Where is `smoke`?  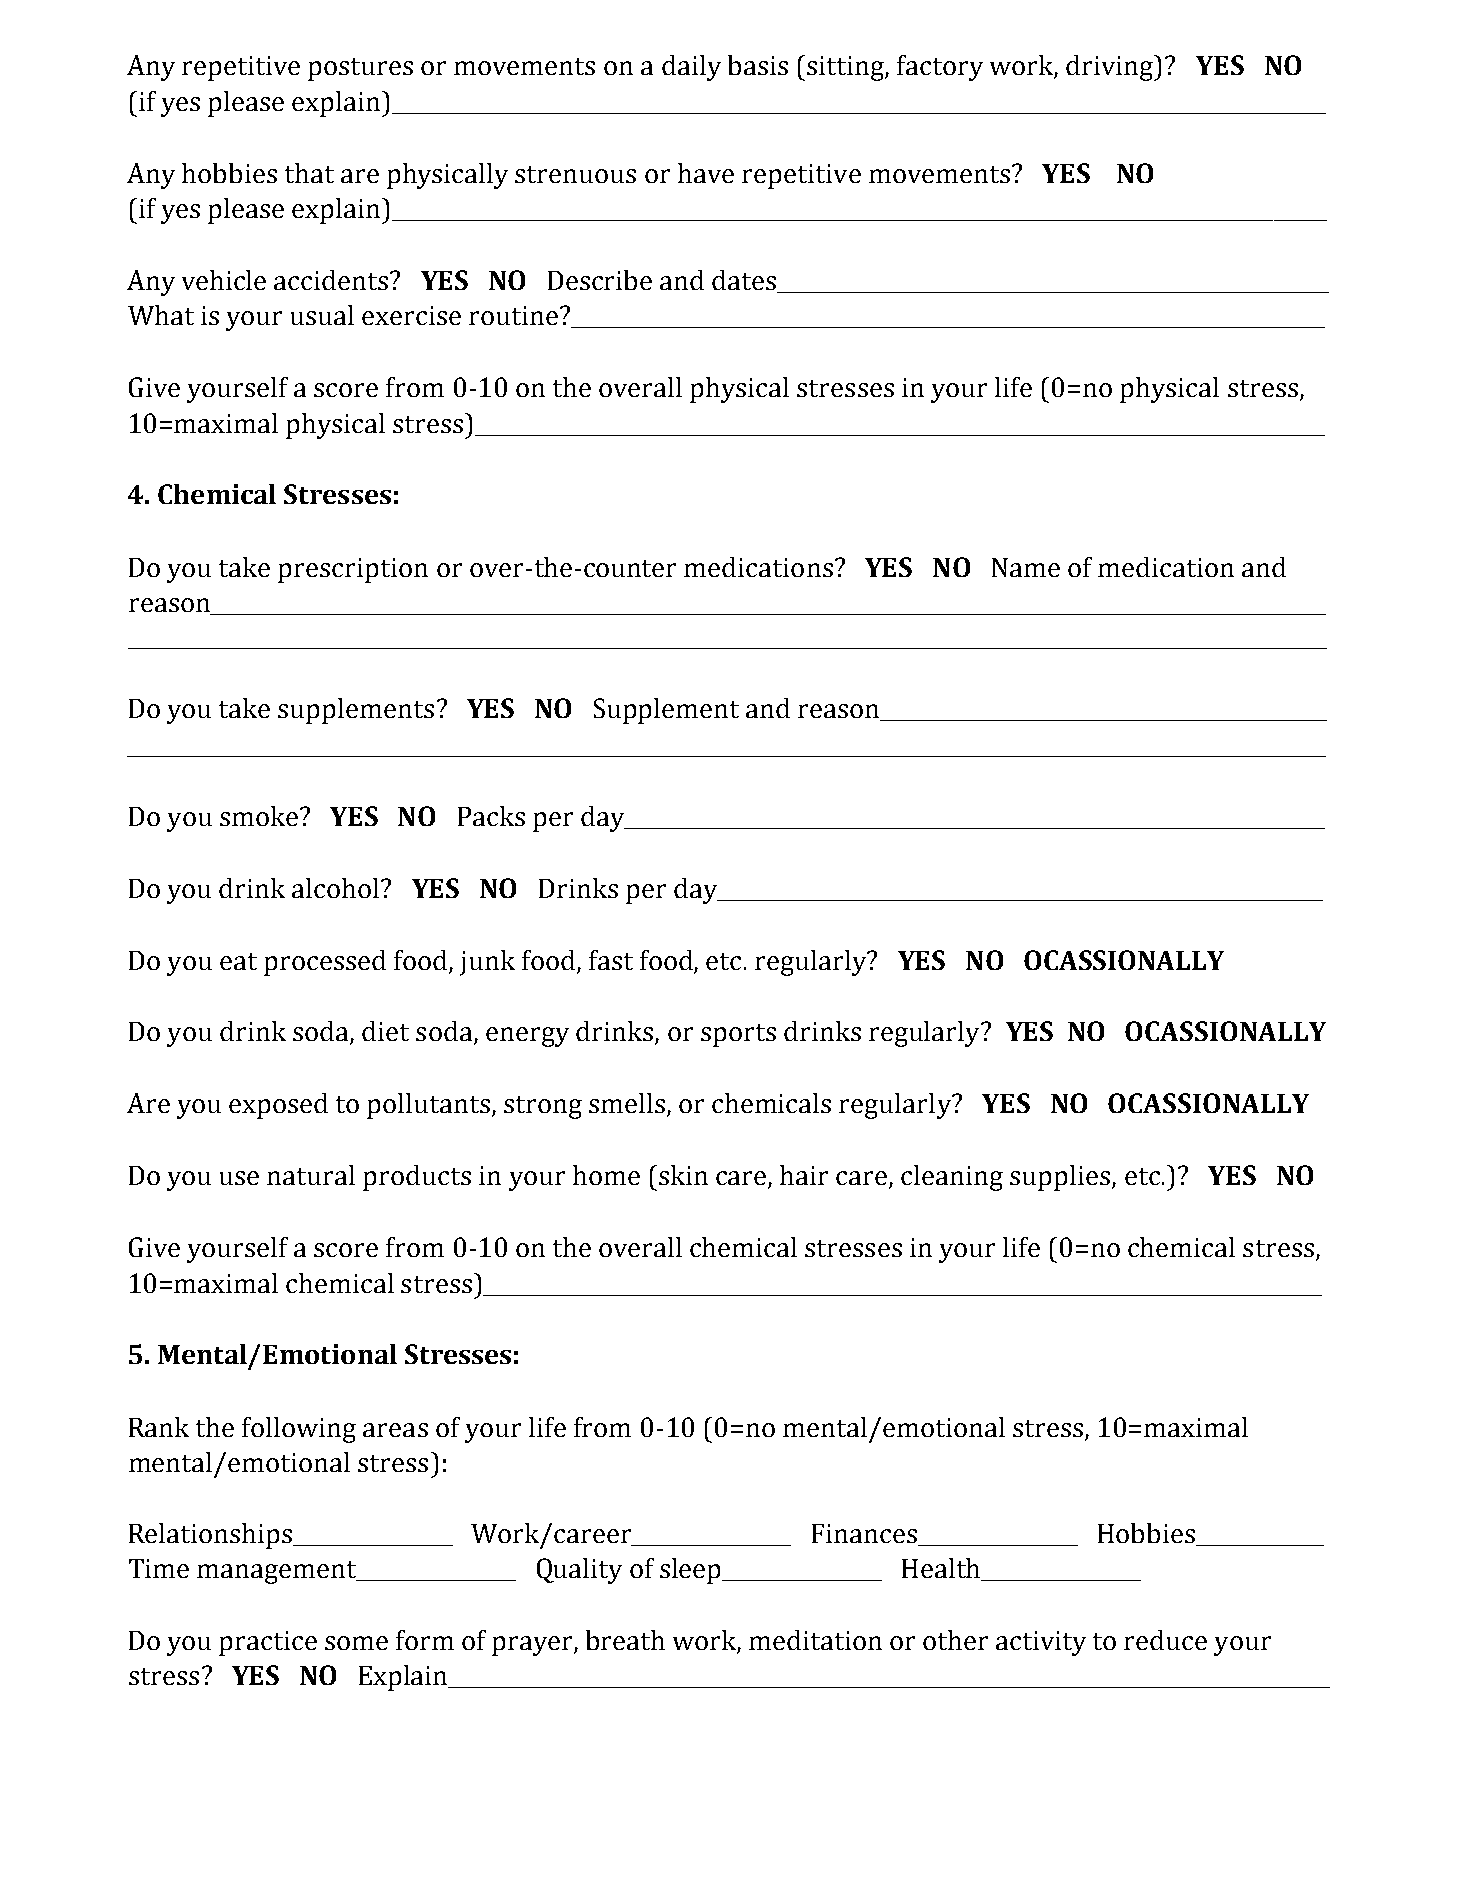 smoke is located at coordinates (260, 816).
